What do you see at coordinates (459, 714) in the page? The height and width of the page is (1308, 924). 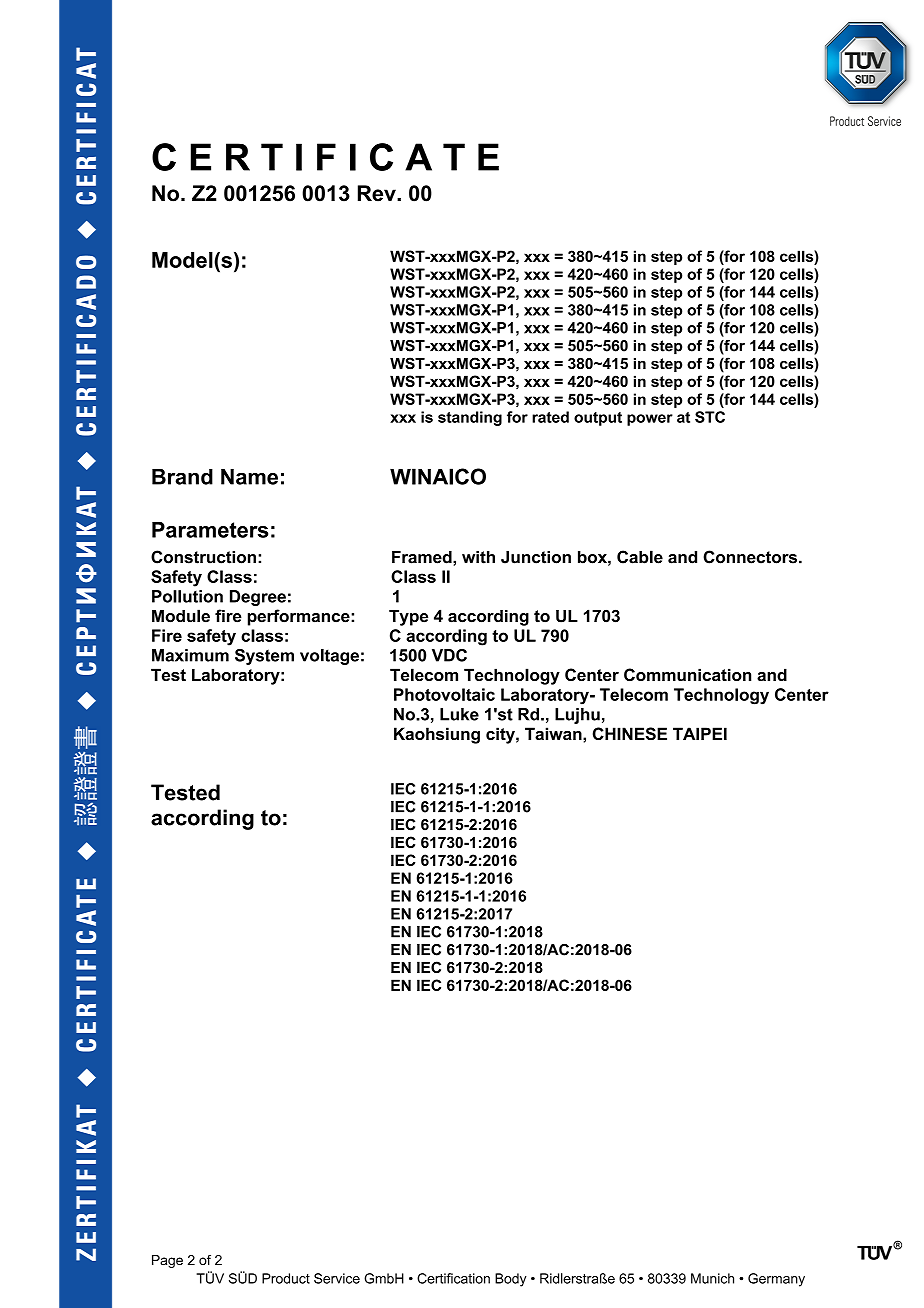 I see `Luke` at bounding box center [459, 714].
